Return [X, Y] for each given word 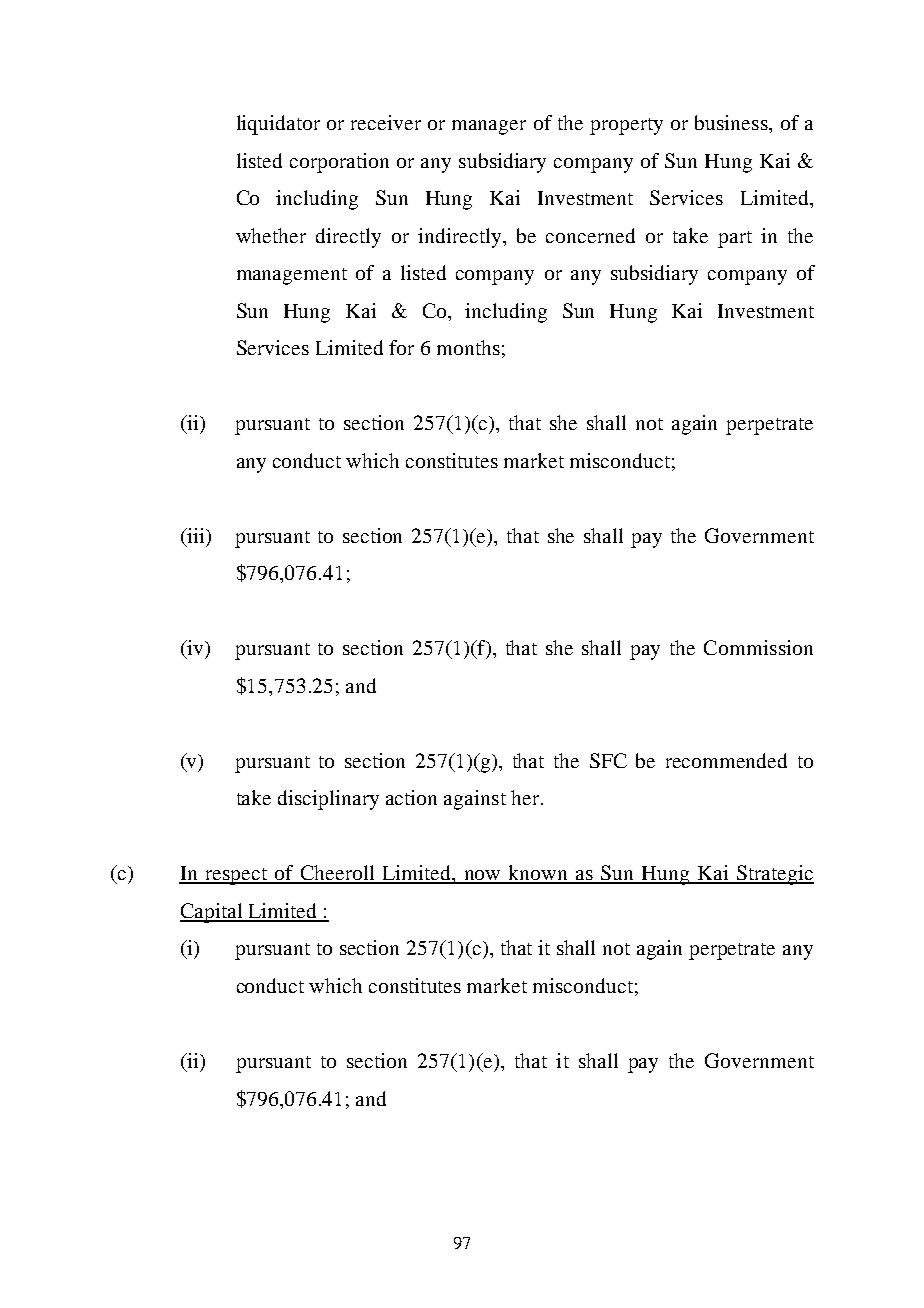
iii [196, 535]
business [732, 122]
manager [489, 127]
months [468, 347]
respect [236, 876]
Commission [758, 647]
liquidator [278, 125]
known [538, 874]
